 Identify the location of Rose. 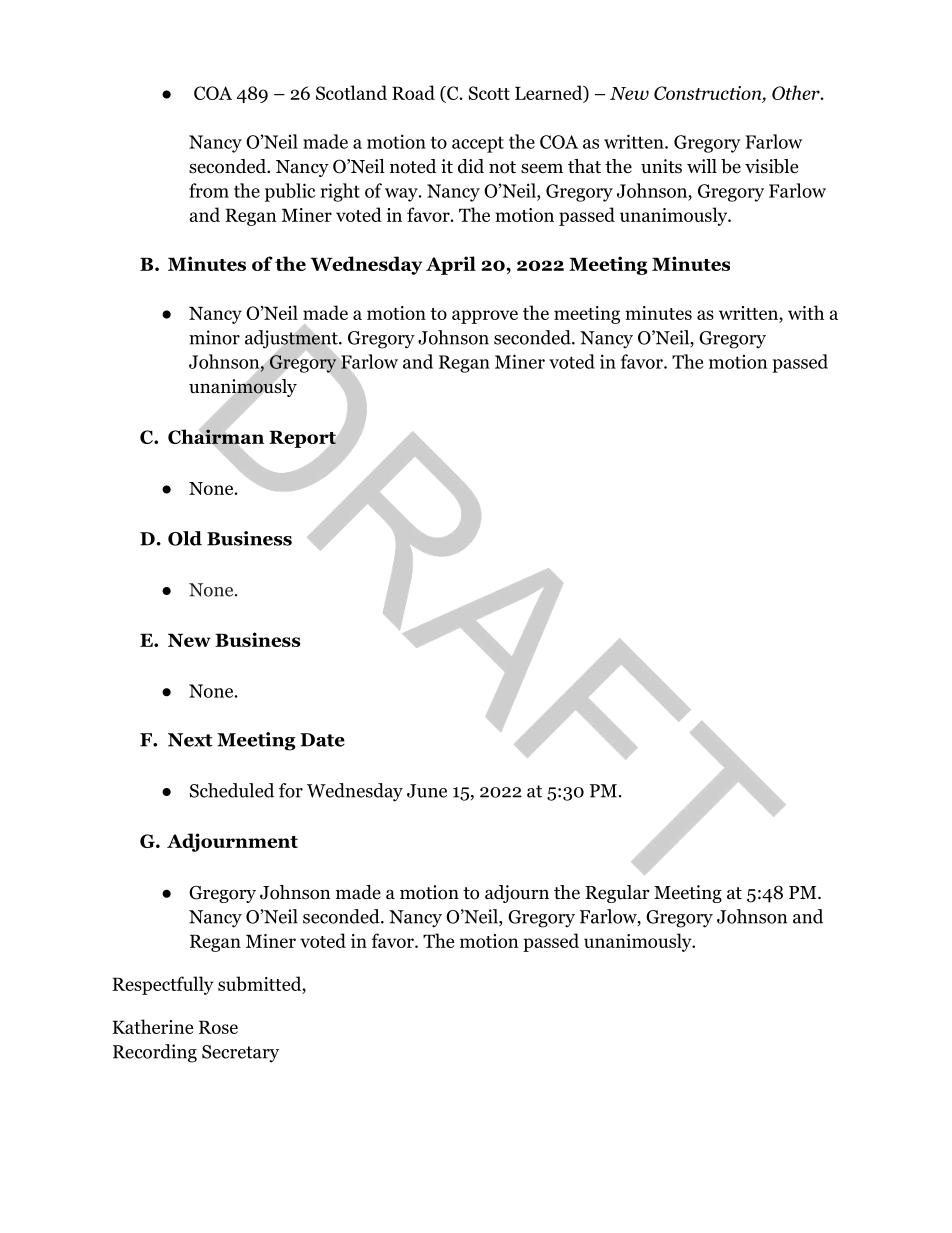
(218, 1027).
